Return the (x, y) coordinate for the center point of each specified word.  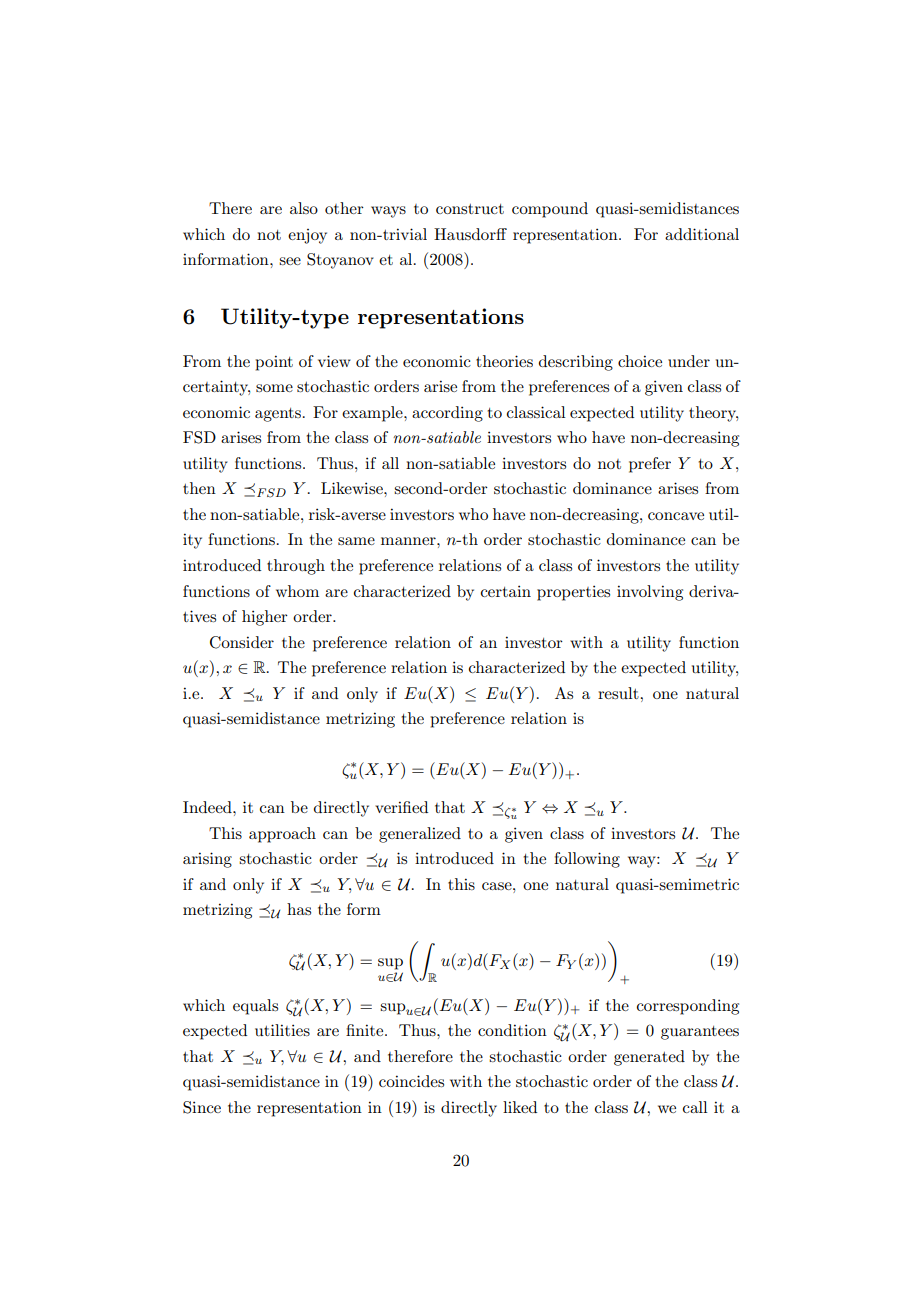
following (587, 860)
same (356, 541)
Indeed (208, 807)
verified (401, 807)
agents (278, 415)
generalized (420, 835)
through (296, 567)
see (290, 261)
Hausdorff (470, 234)
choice (640, 361)
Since (202, 1107)
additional (702, 234)
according (447, 414)
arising (207, 860)
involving (650, 593)
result (619, 693)
